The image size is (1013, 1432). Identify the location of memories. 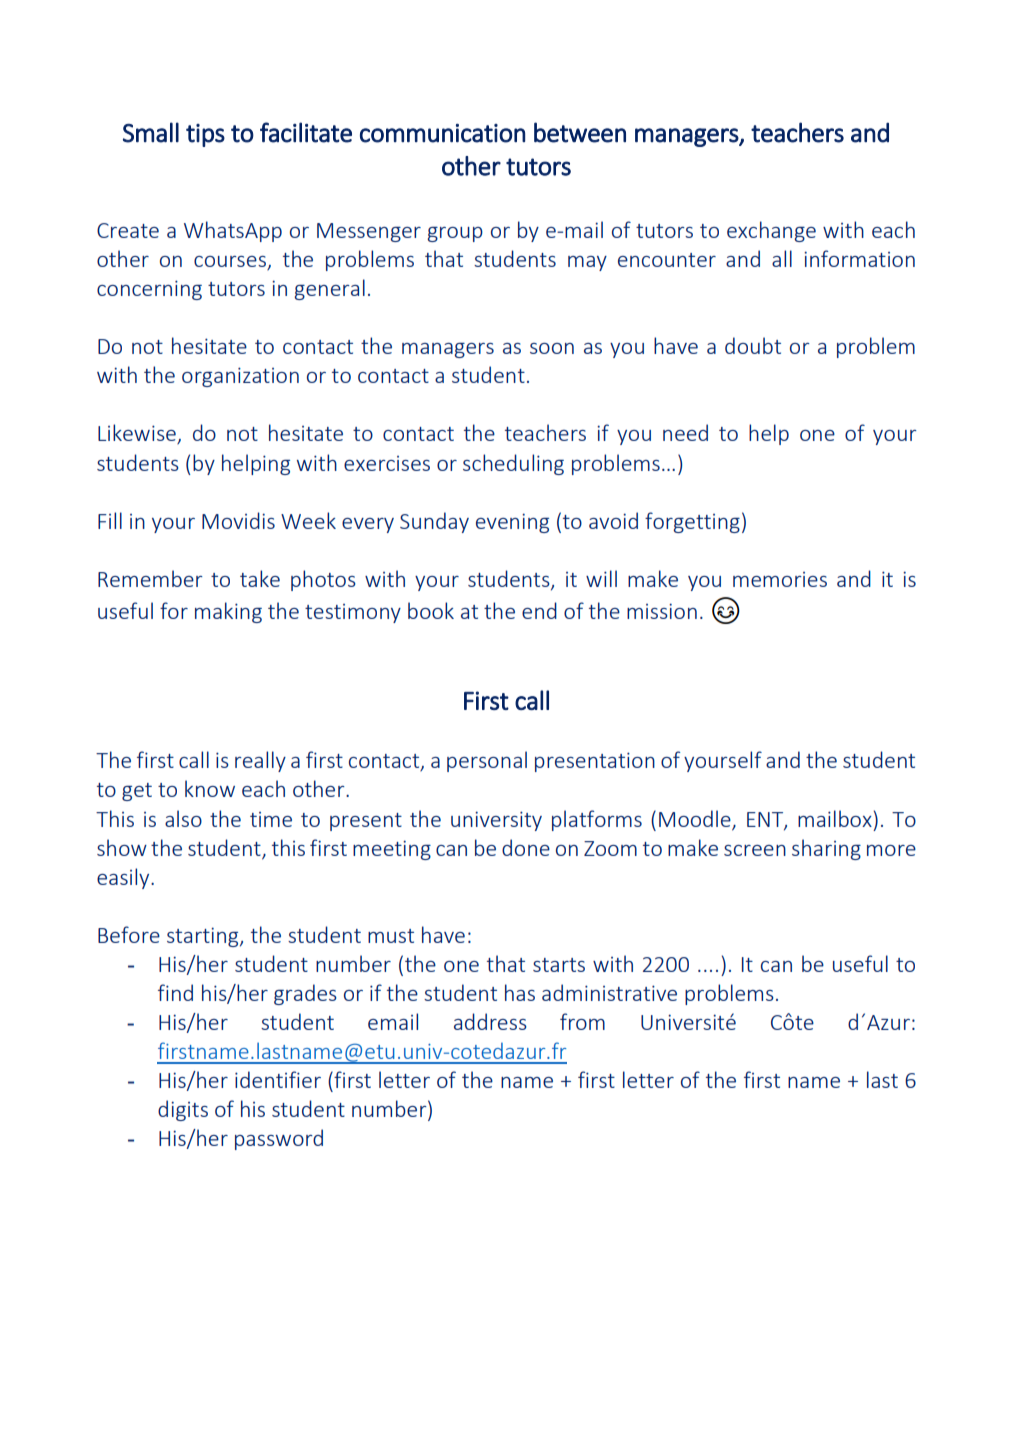
(780, 579).
